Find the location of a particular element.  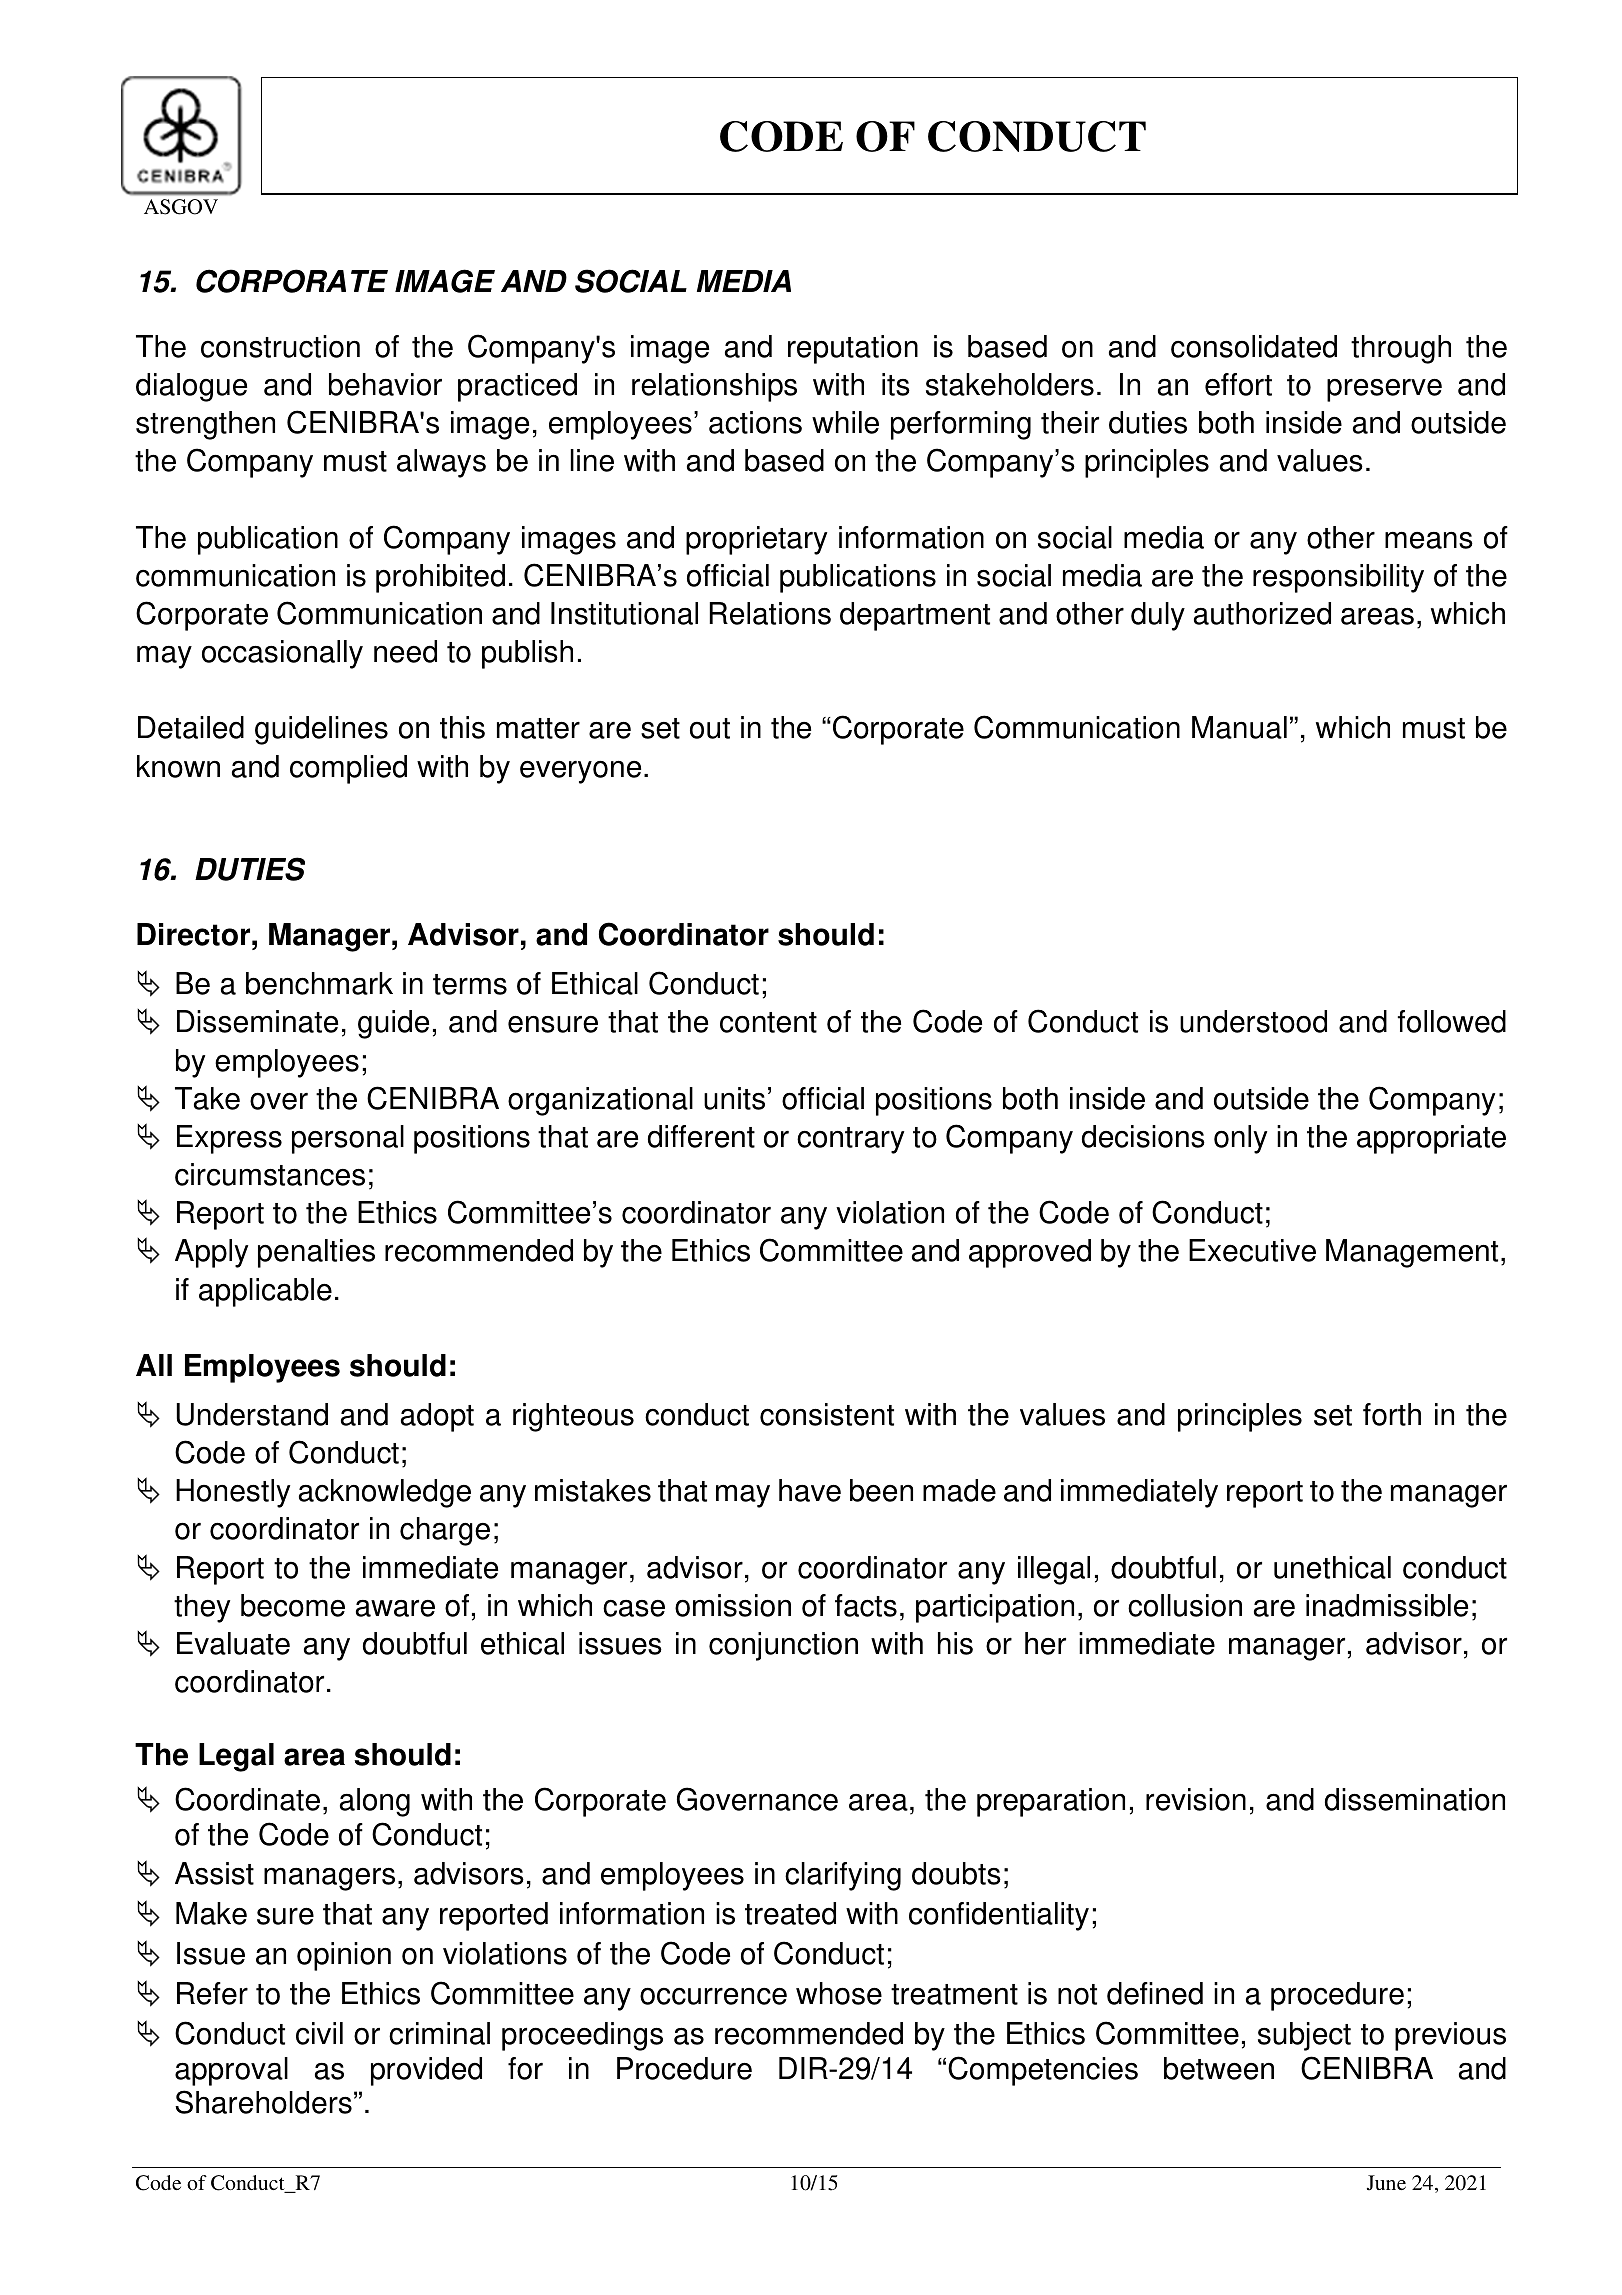

behavior is located at coordinates (385, 384).
